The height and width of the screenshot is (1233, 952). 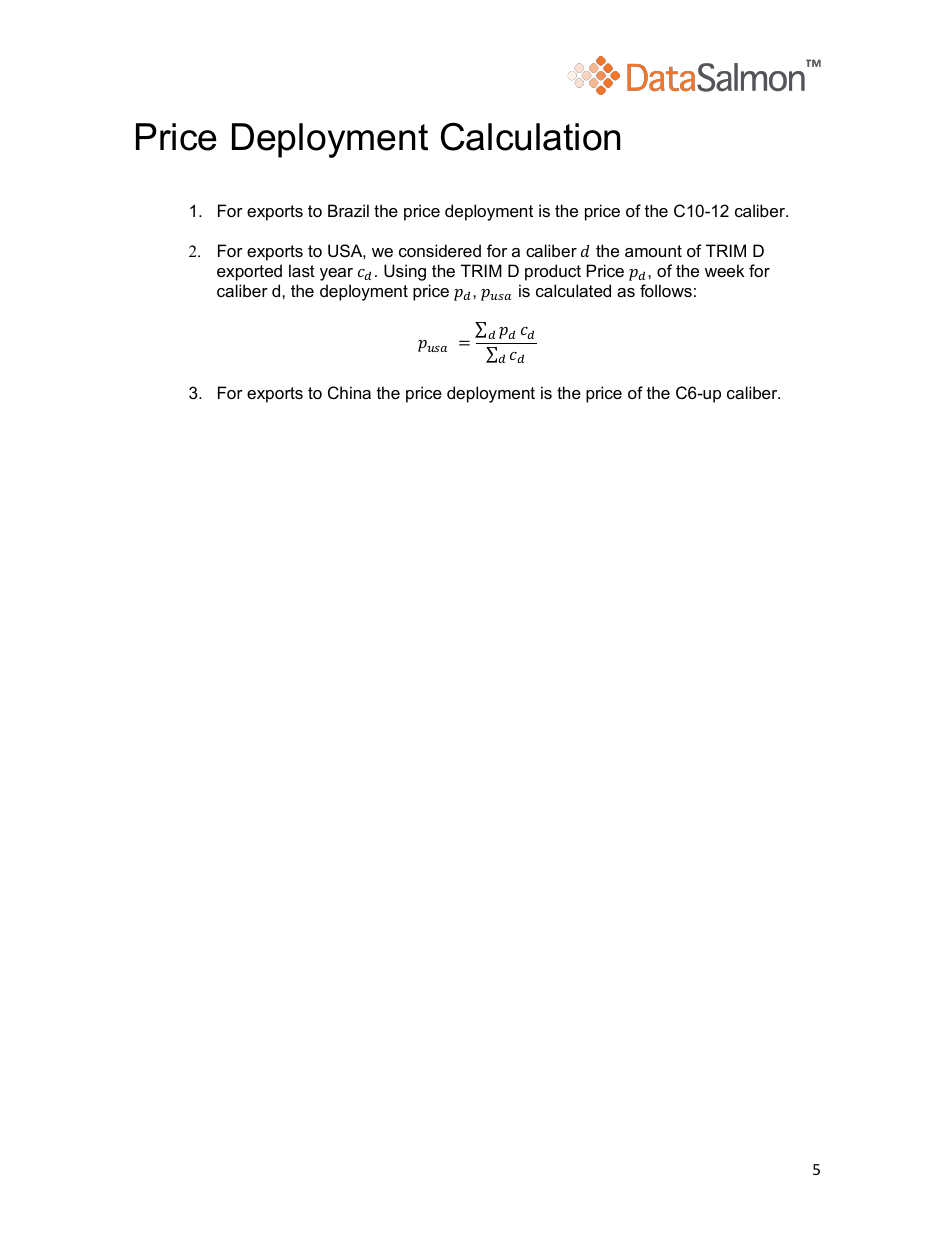 What do you see at coordinates (405, 272) in the screenshot?
I see `Using` at bounding box center [405, 272].
